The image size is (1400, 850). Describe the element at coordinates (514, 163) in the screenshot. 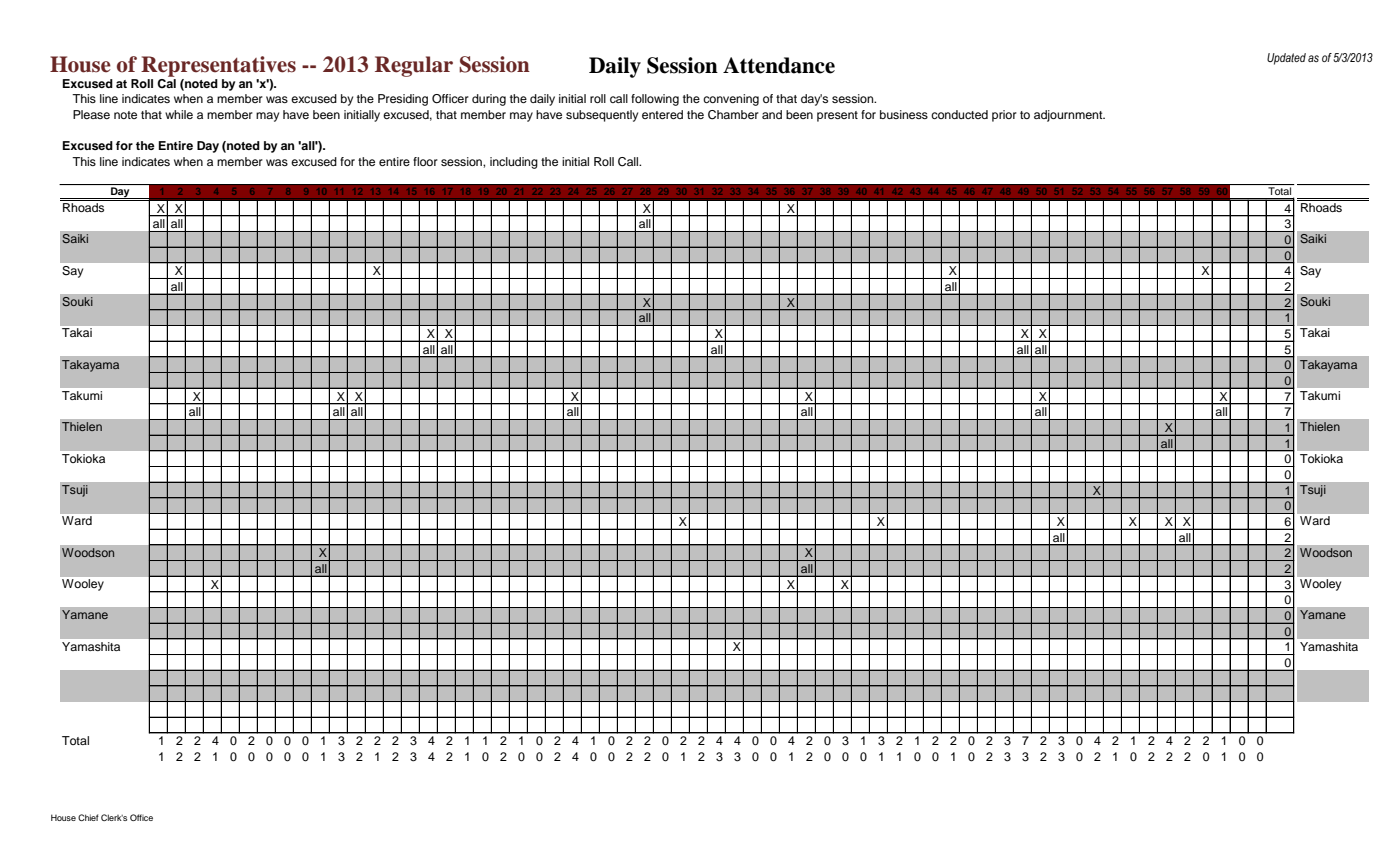

I see `including` at that location.
